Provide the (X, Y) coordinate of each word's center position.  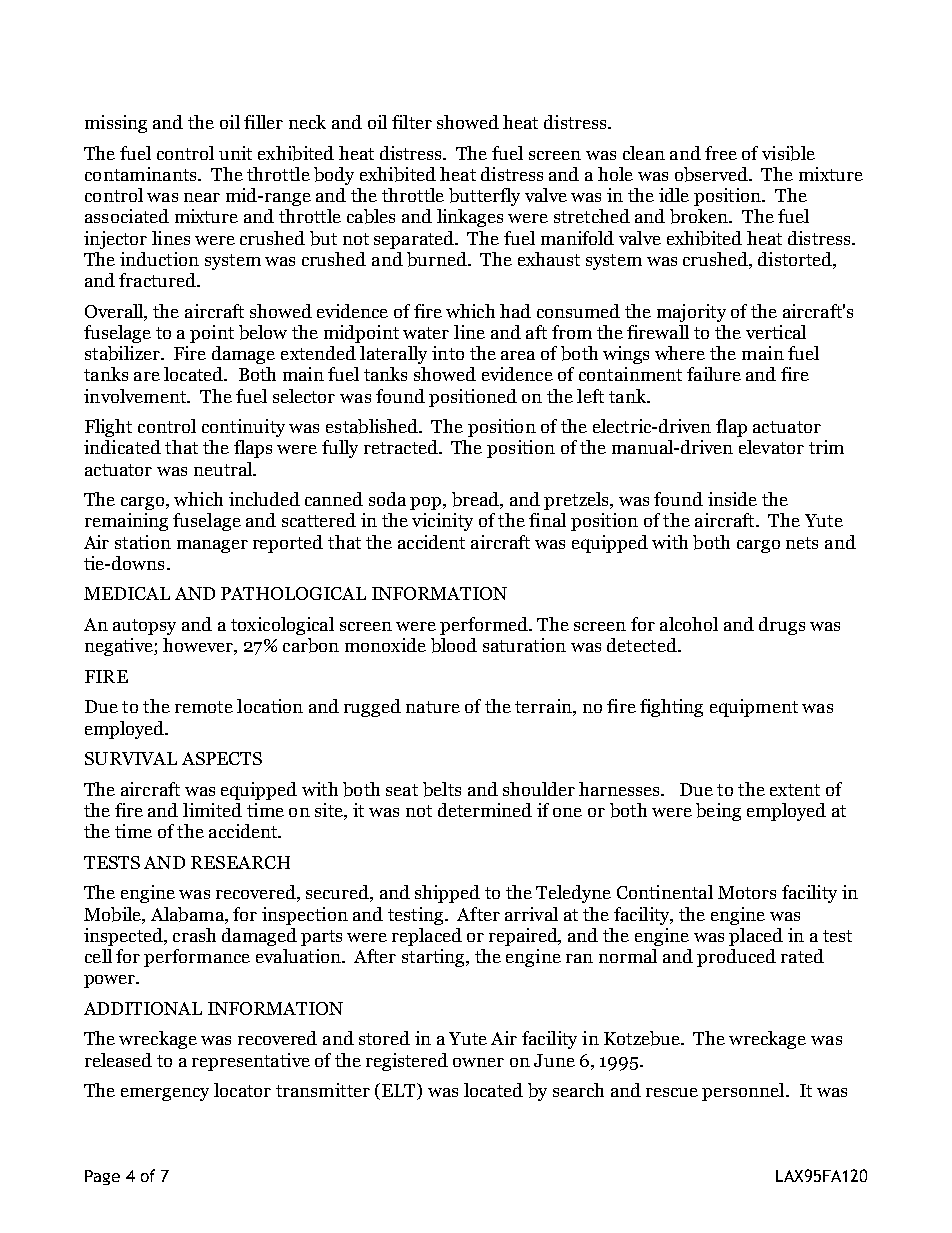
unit (235, 153)
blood (454, 645)
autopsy (144, 627)
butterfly (484, 197)
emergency (165, 1094)
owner (478, 1062)
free (721, 153)
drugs (782, 626)
